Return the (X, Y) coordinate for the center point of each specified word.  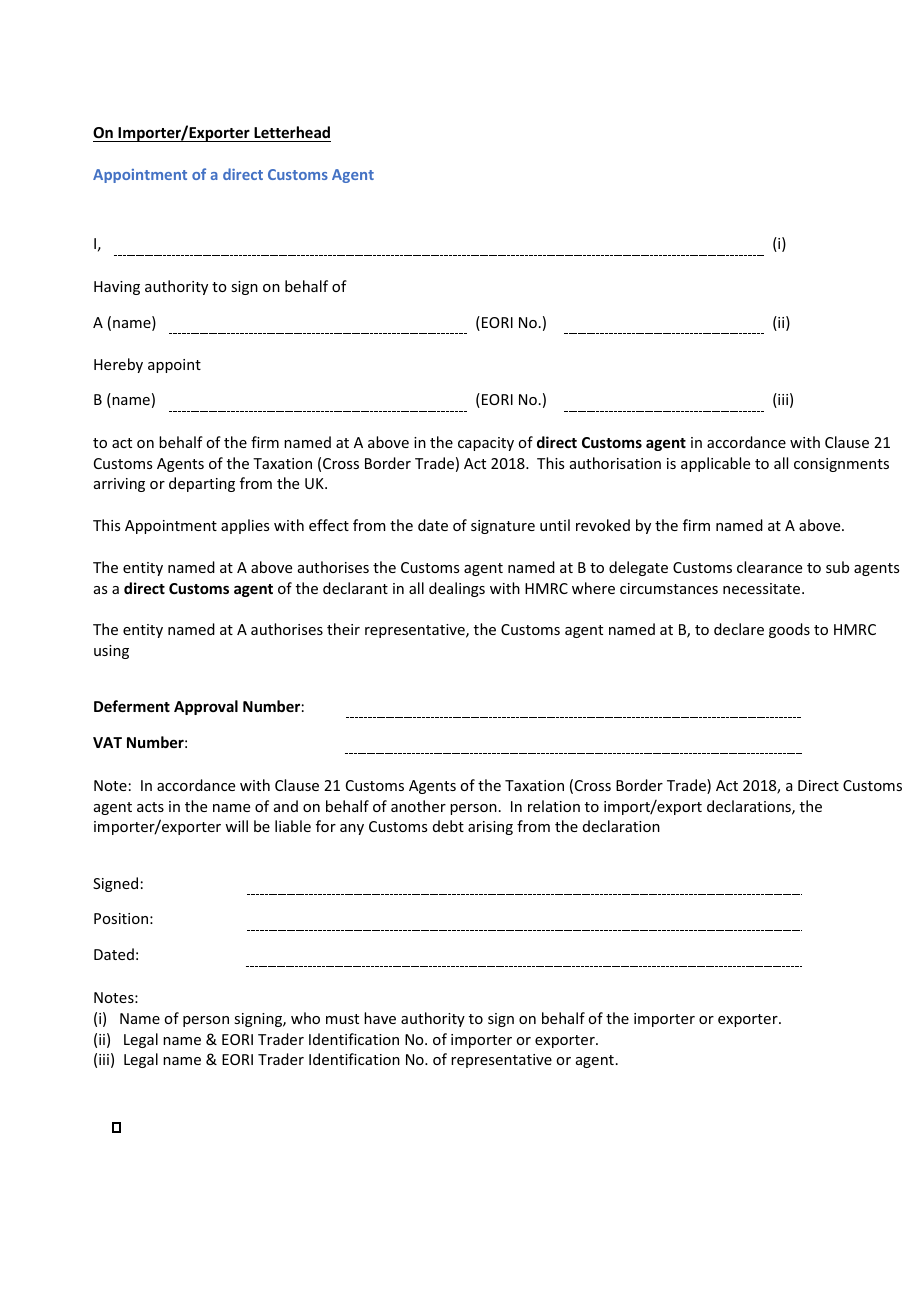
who (305, 1018)
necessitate (763, 588)
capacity (486, 444)
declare (739, 629)
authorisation (615, 463)
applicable (715, 464)
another (418, 806)
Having (117, 288)
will (236, 826)
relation (554, 806)
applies (245, 526)
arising (490, 828)
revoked (603, 525)
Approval (206, 707)
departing (202, 484)
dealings (457, 589)
